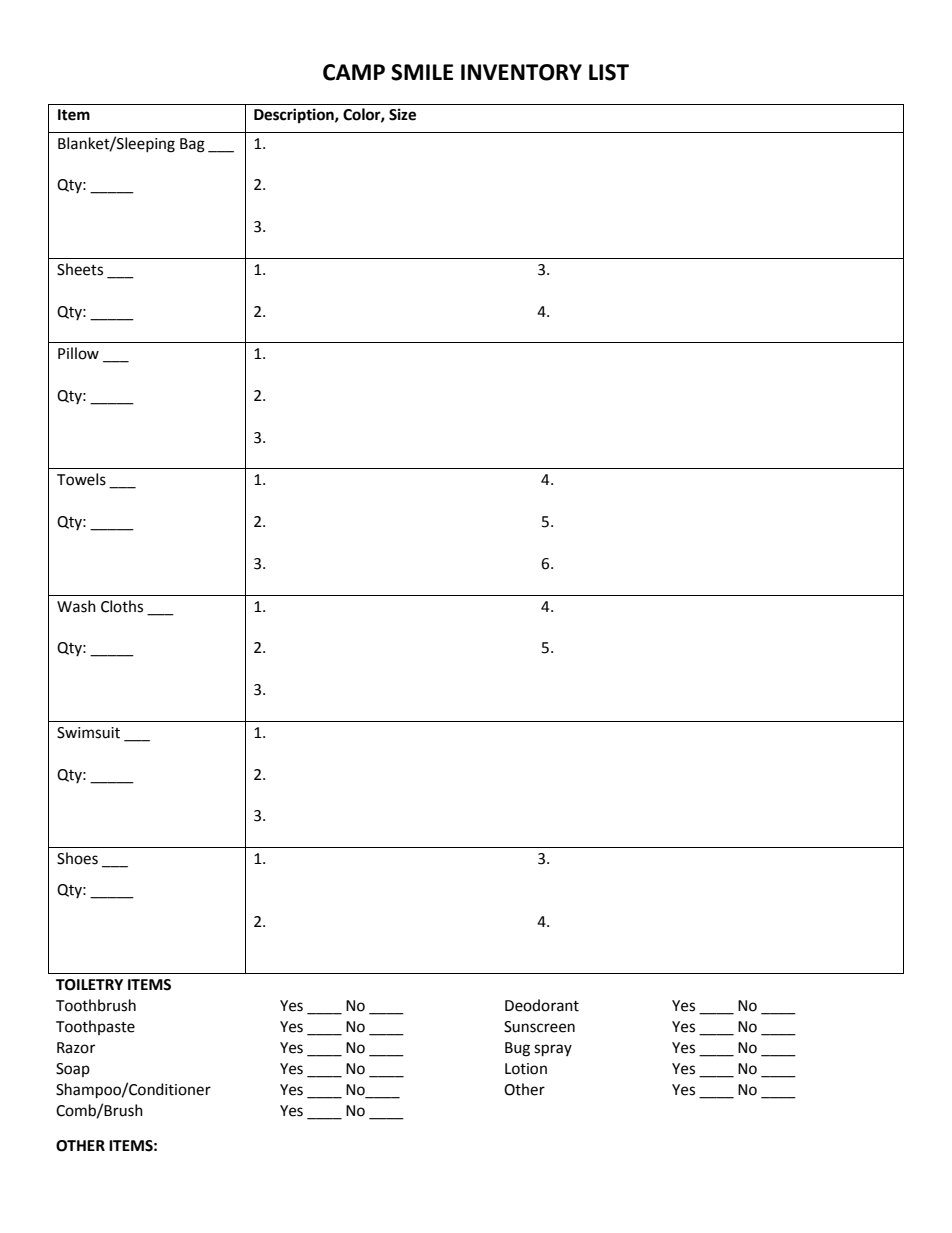 The width and height of the page is (952, 1233). Describe the element at coordinates (76, 606) in the page. I see `Wash` at that location.
